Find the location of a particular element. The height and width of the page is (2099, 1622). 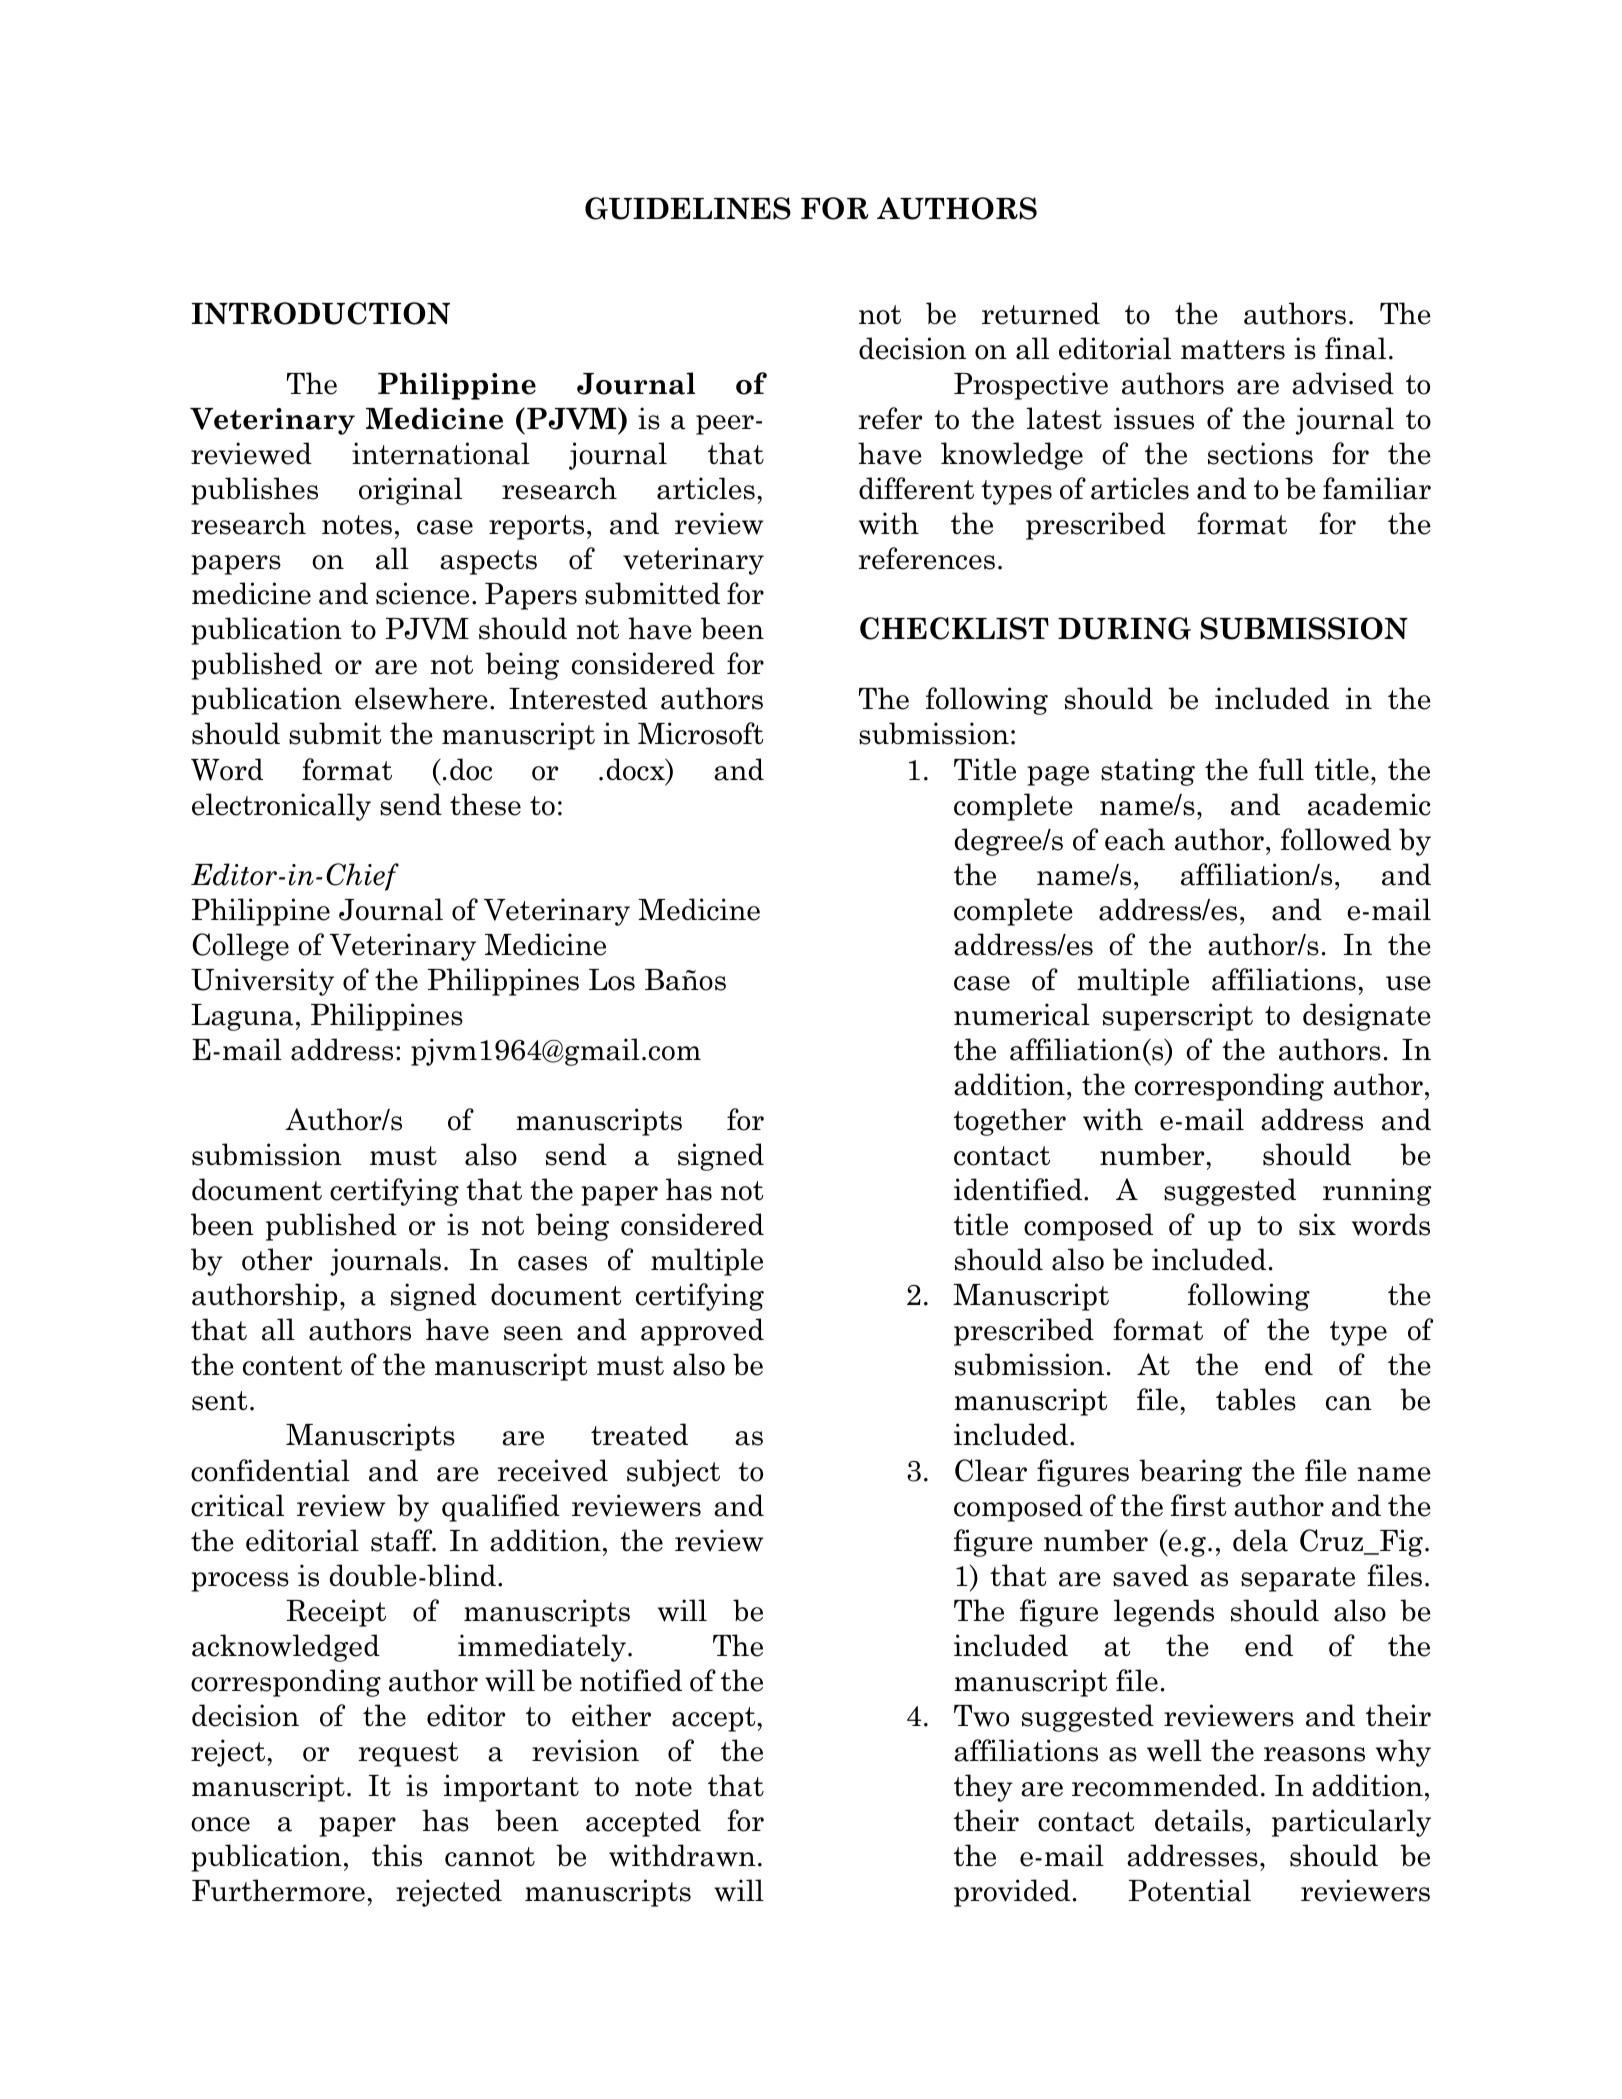

GUIDELINES is located at coordinates (688, 208).
